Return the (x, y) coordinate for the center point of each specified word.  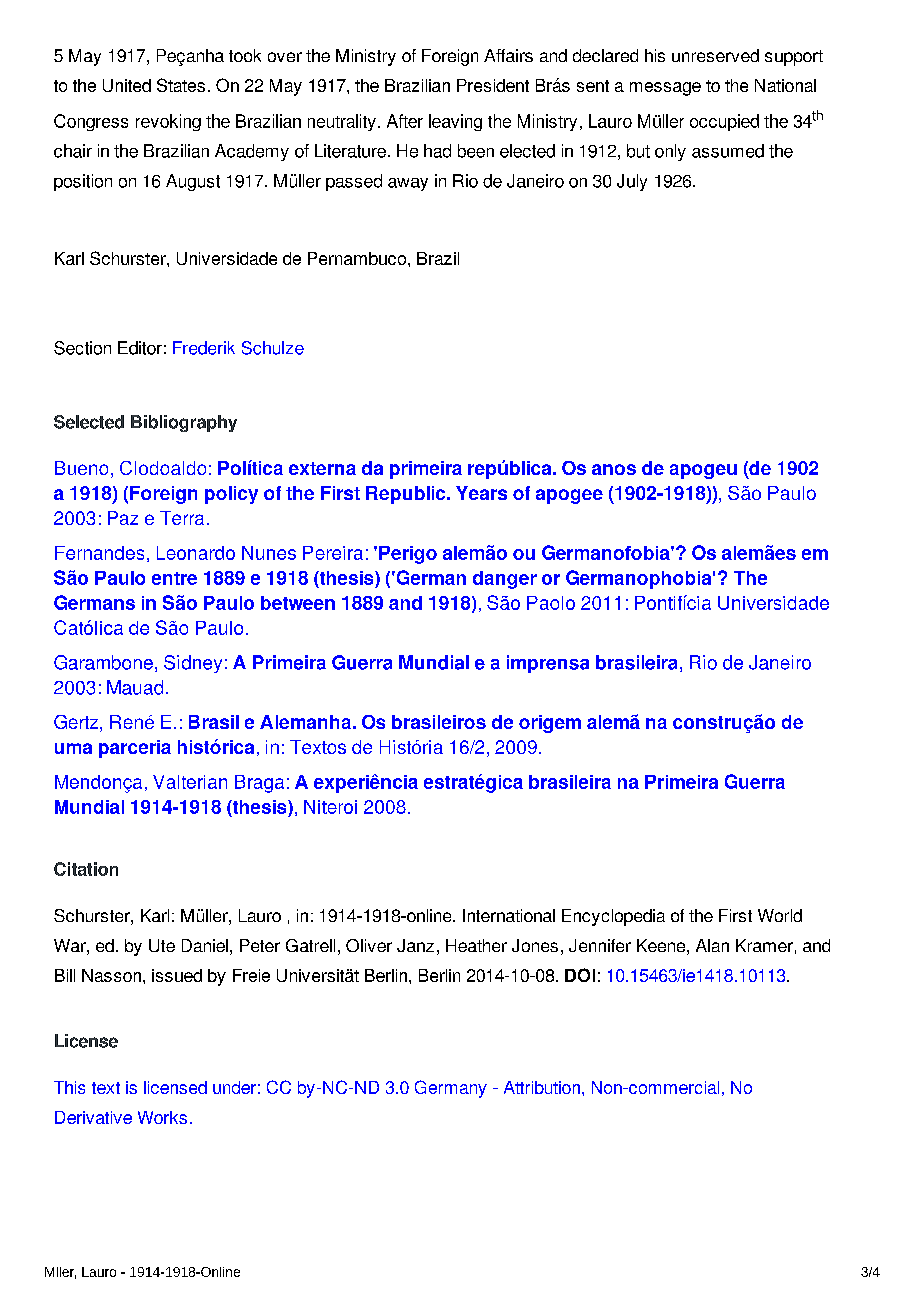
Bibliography (184, 423)
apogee (569, 496)
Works (162, 1117)
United (127, 85)
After (405, 121)
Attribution (542, 1087)
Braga (259, 784)
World (780, 915)
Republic (407, 495)
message (665, 89)
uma (73, 748)
